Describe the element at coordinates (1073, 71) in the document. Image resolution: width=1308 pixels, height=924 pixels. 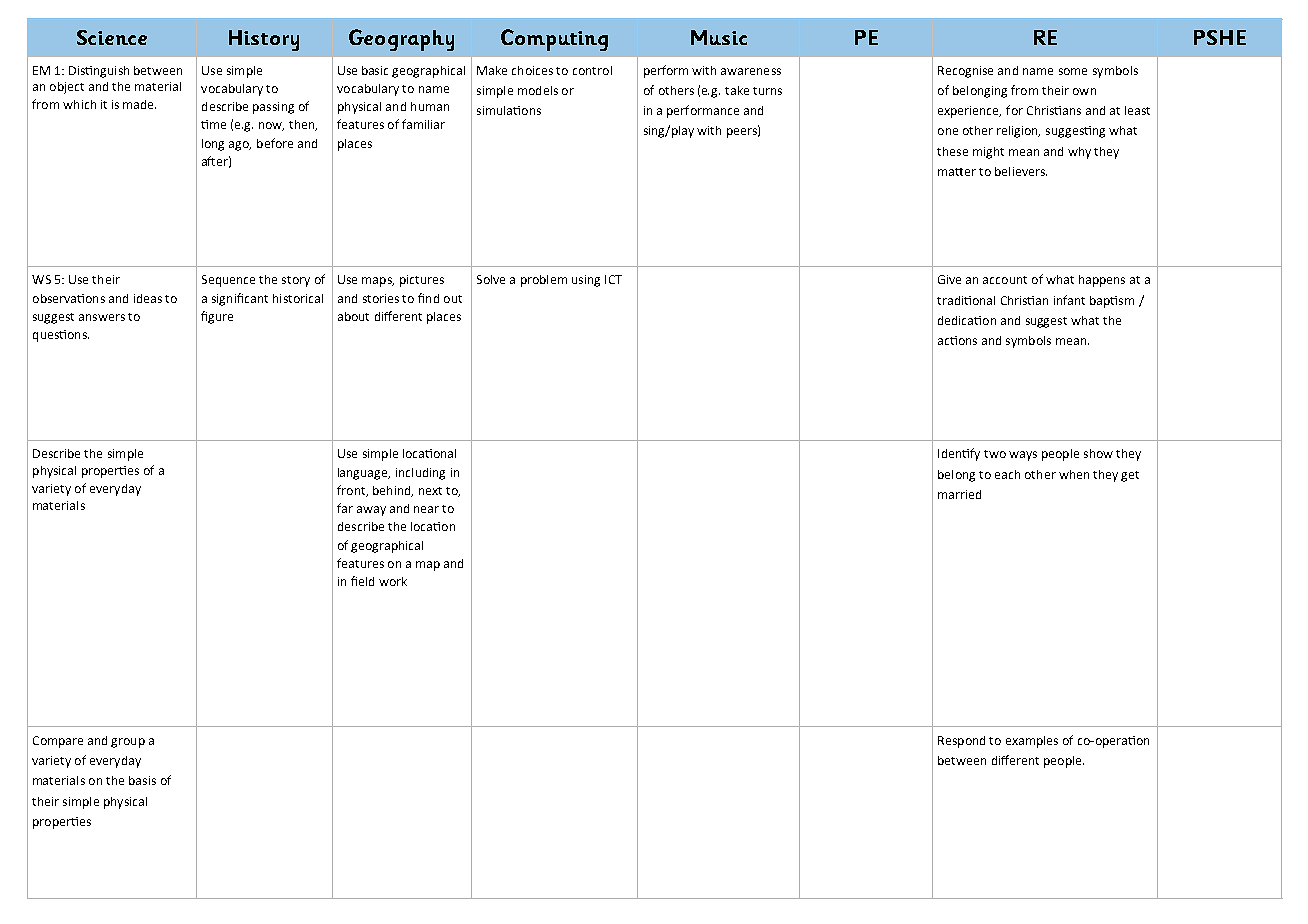
I see `some` at that location.
